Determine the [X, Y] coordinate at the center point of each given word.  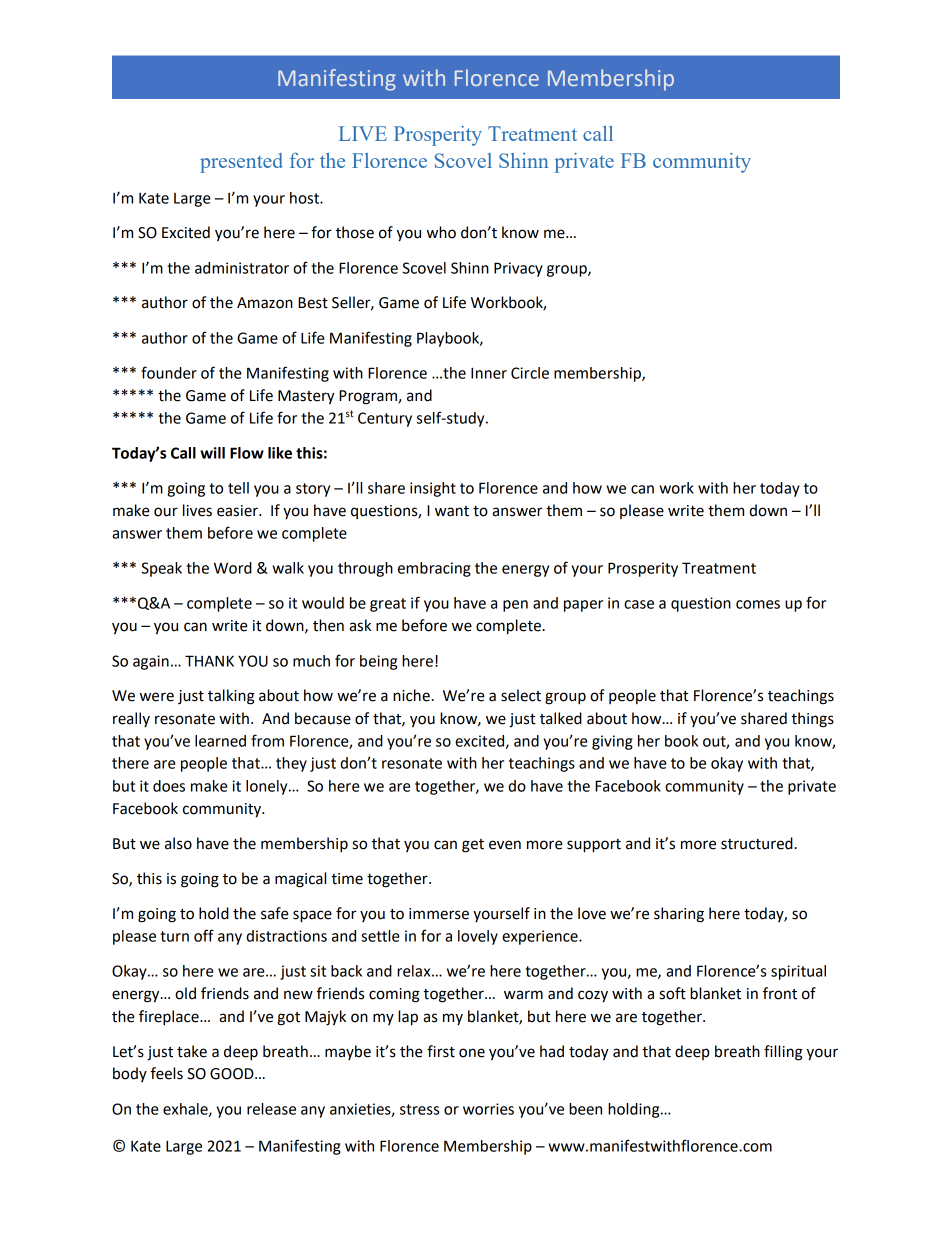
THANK [209, 661]
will [212, 453]
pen [515, 606]
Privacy [518, 269]
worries [488, 1109]
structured [757, 843]
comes [758, 604]
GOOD [233, 1074]
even [505, 845]
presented [241, 163]
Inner [489, 373]
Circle [530, 373]
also [178, 843]
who [441, 232]
